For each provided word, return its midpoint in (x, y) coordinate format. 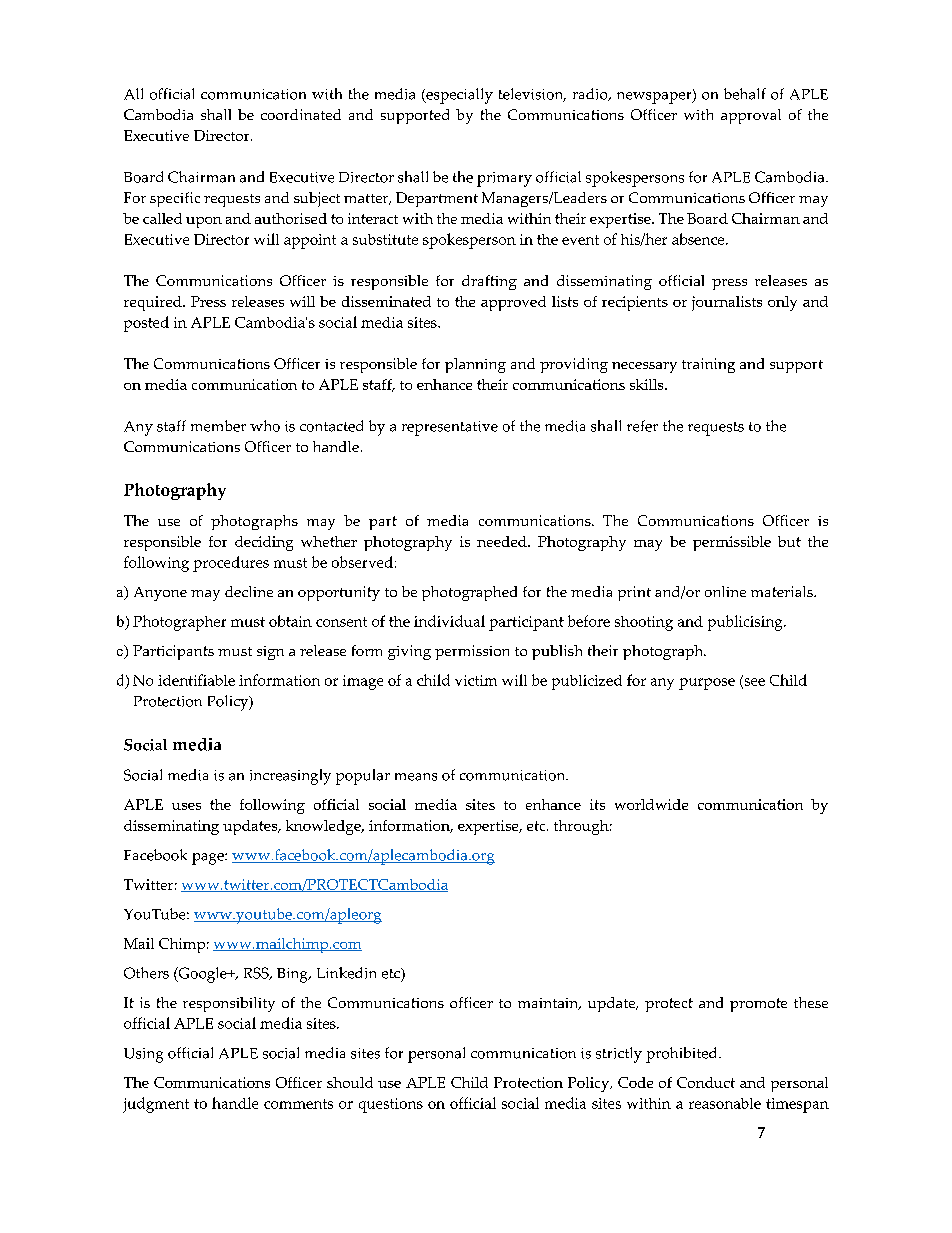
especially (458, 96)
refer (642, 426)
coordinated (301, 114)
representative (450, 428)
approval (751, 116)
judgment (156, 1105)
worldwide (651, 804)
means (416, 777)
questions (391, 1105)
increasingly (290, 777)
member (218, 426)
